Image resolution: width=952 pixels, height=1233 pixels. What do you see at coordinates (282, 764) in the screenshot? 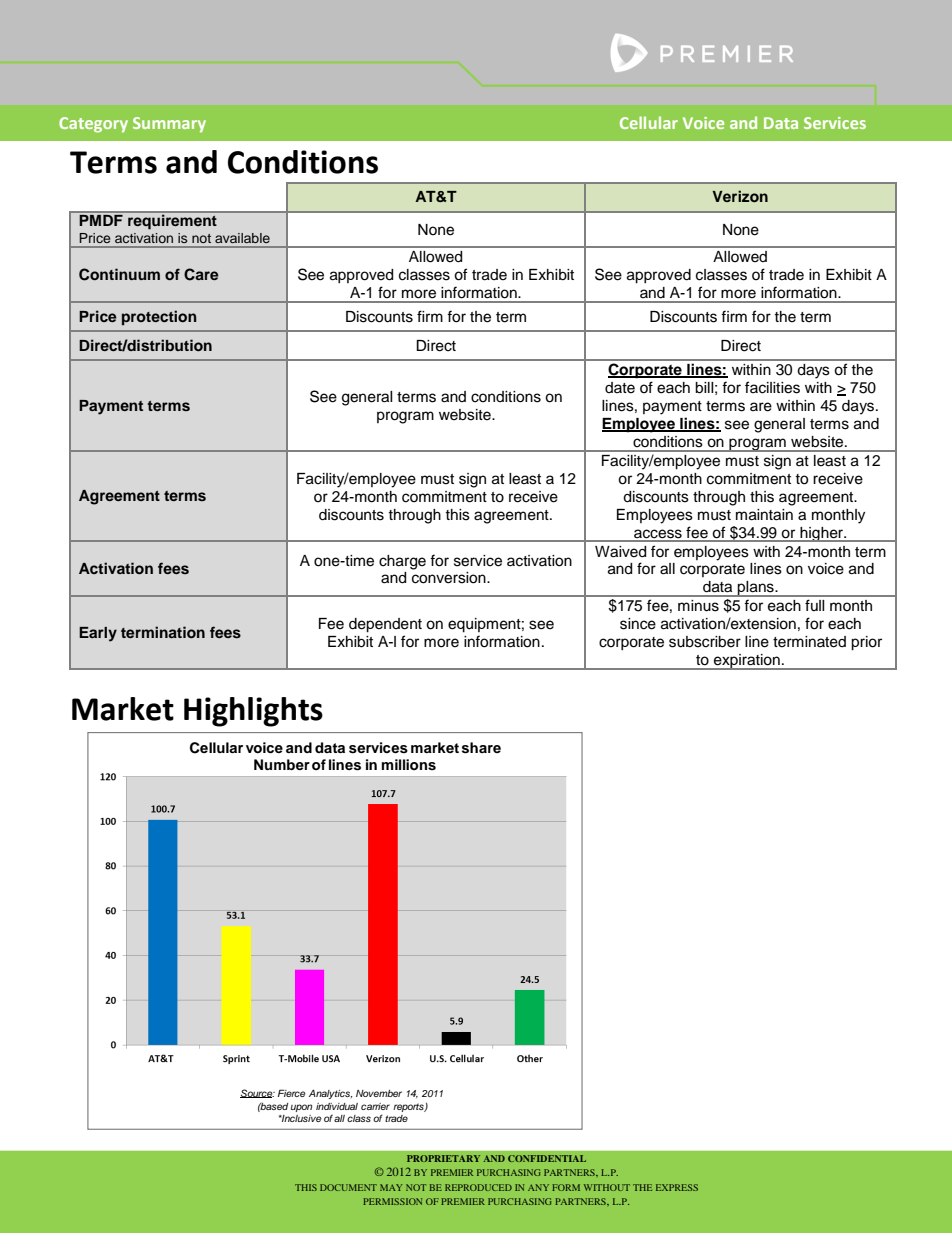
I see `Number` at bounding box center [282, 764].
